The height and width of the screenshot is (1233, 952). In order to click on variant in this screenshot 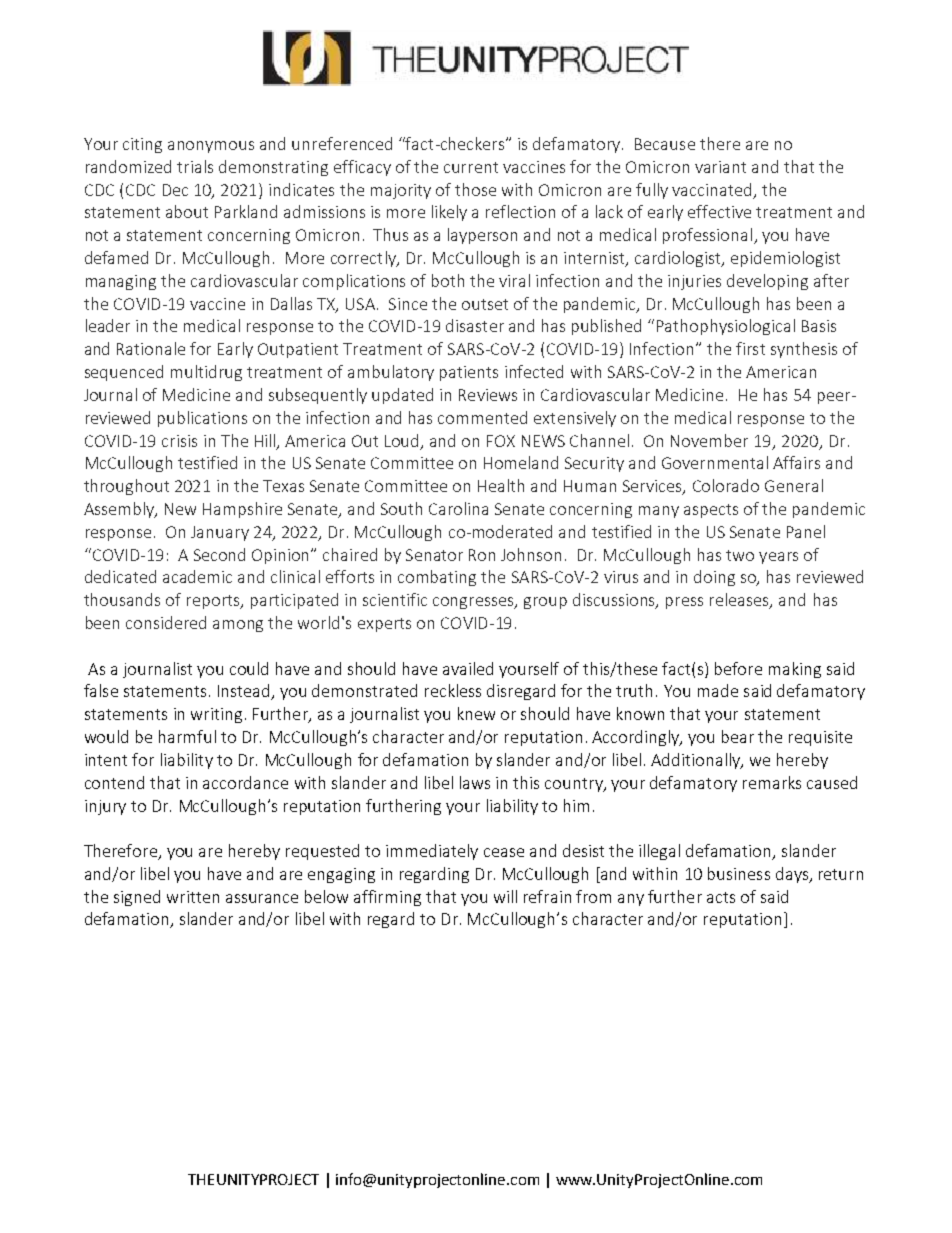, I will do `click(720, 167)`.
